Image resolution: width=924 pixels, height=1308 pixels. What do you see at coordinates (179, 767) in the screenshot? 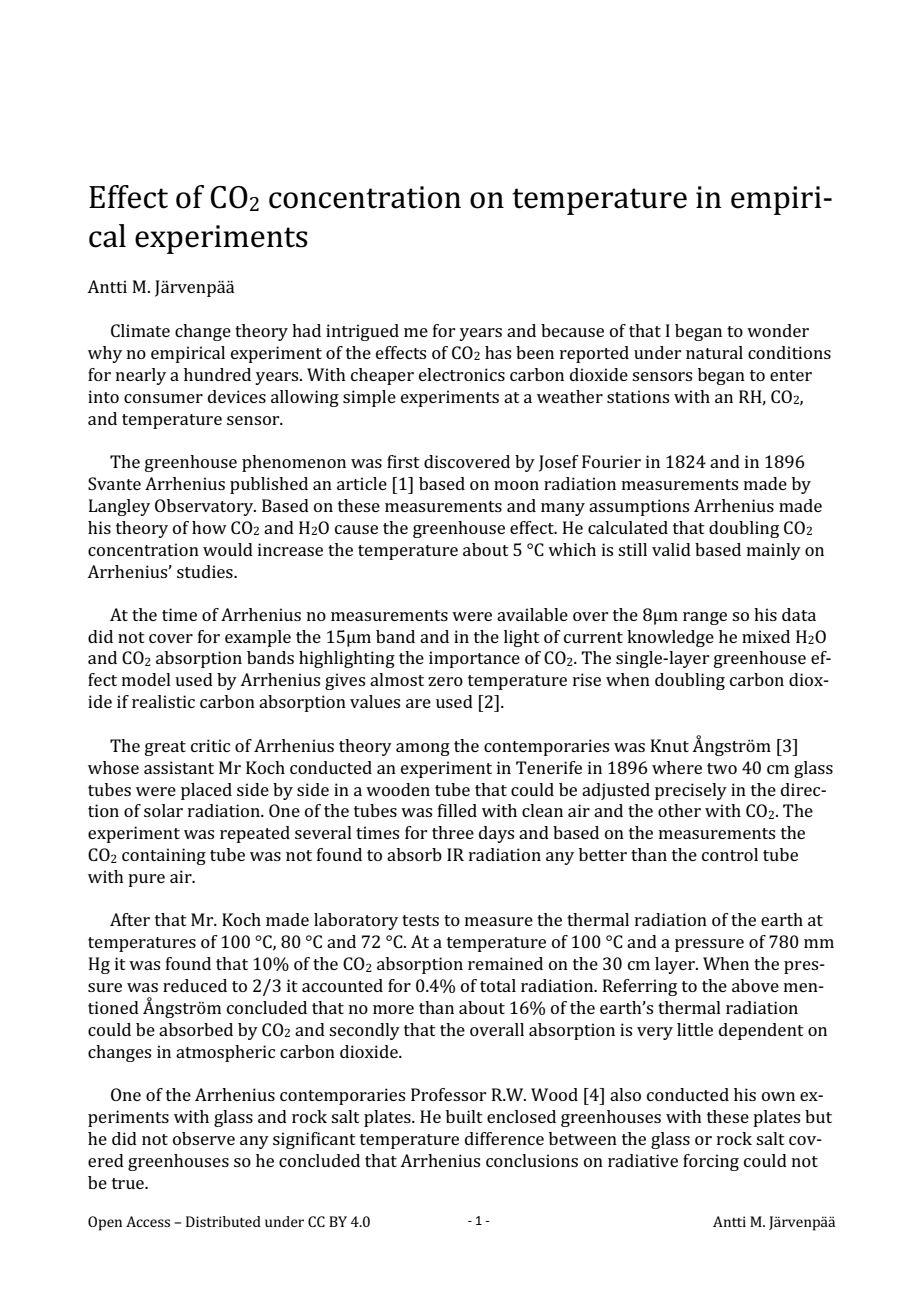
I see `assistant` at bounding box center [179, 767].
